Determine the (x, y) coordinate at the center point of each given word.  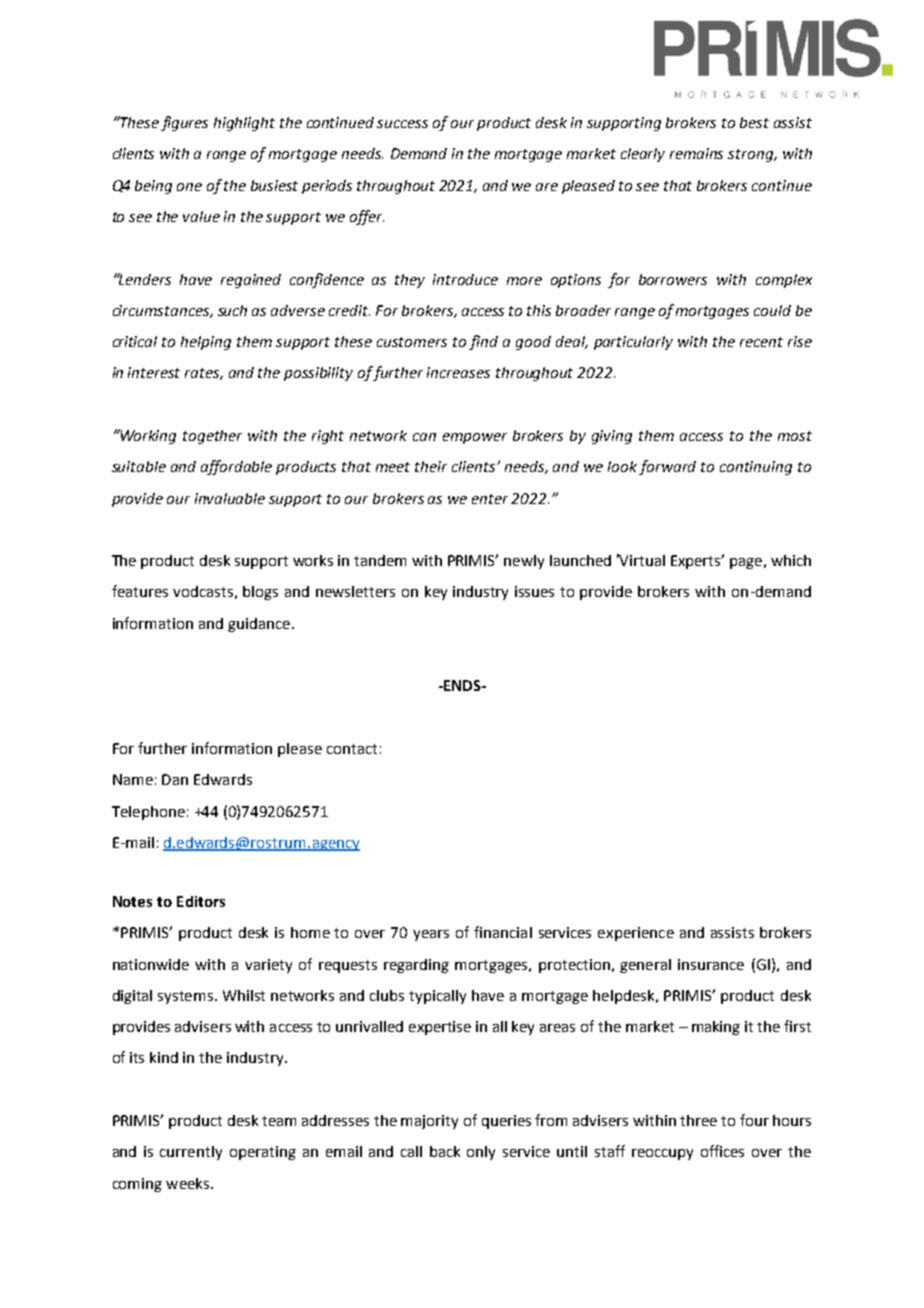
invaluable (230, 498)
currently (191, 1153)
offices (722, 1151)
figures (184, 123)
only (481, 1153)
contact (352, 749)
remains (696, 153)
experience (636, 934)
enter (490, 499)
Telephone (148, 813)
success (402, 124)
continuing (756, 468)
